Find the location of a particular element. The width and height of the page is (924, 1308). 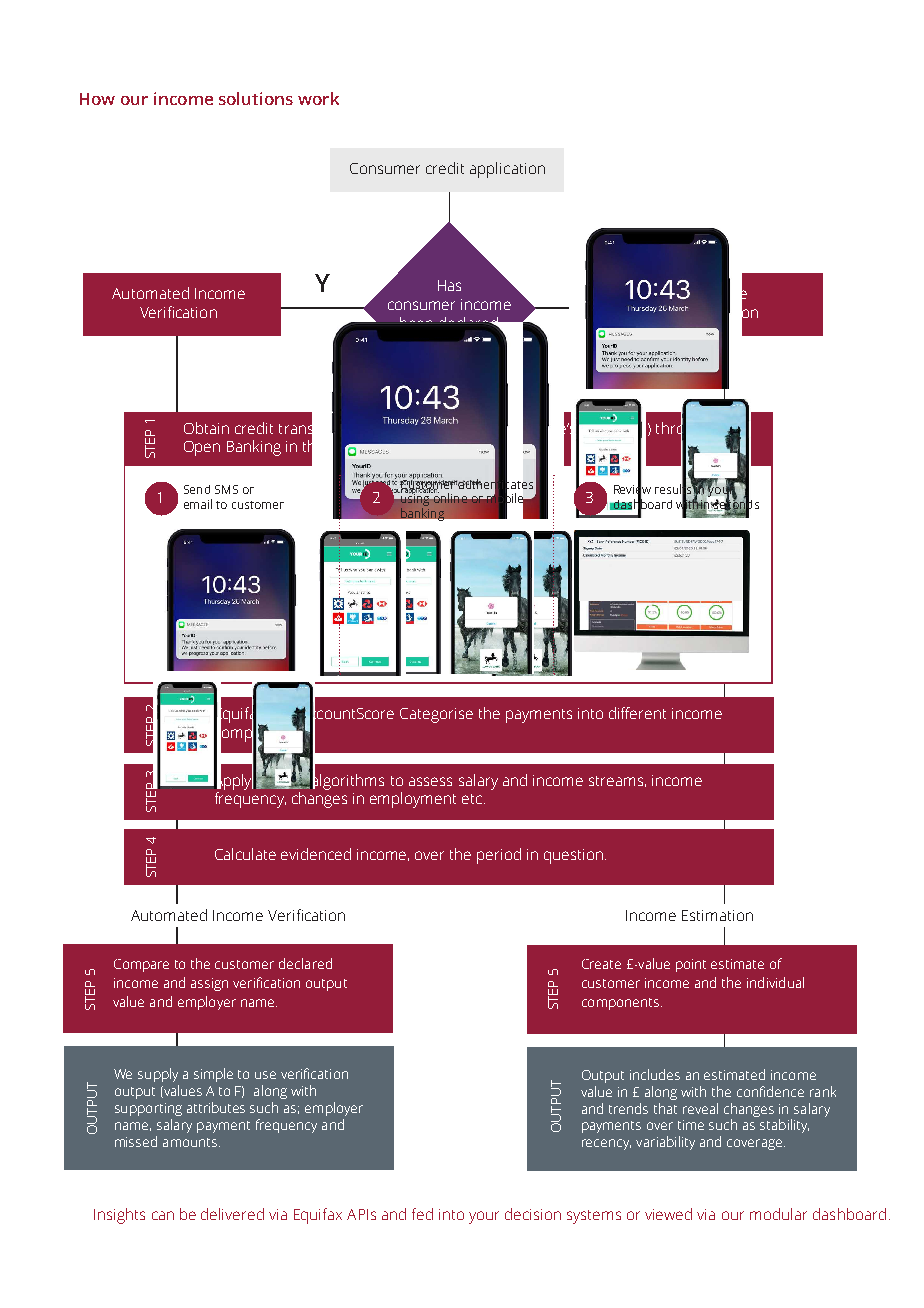

different is located at coordinates (637, 713).
